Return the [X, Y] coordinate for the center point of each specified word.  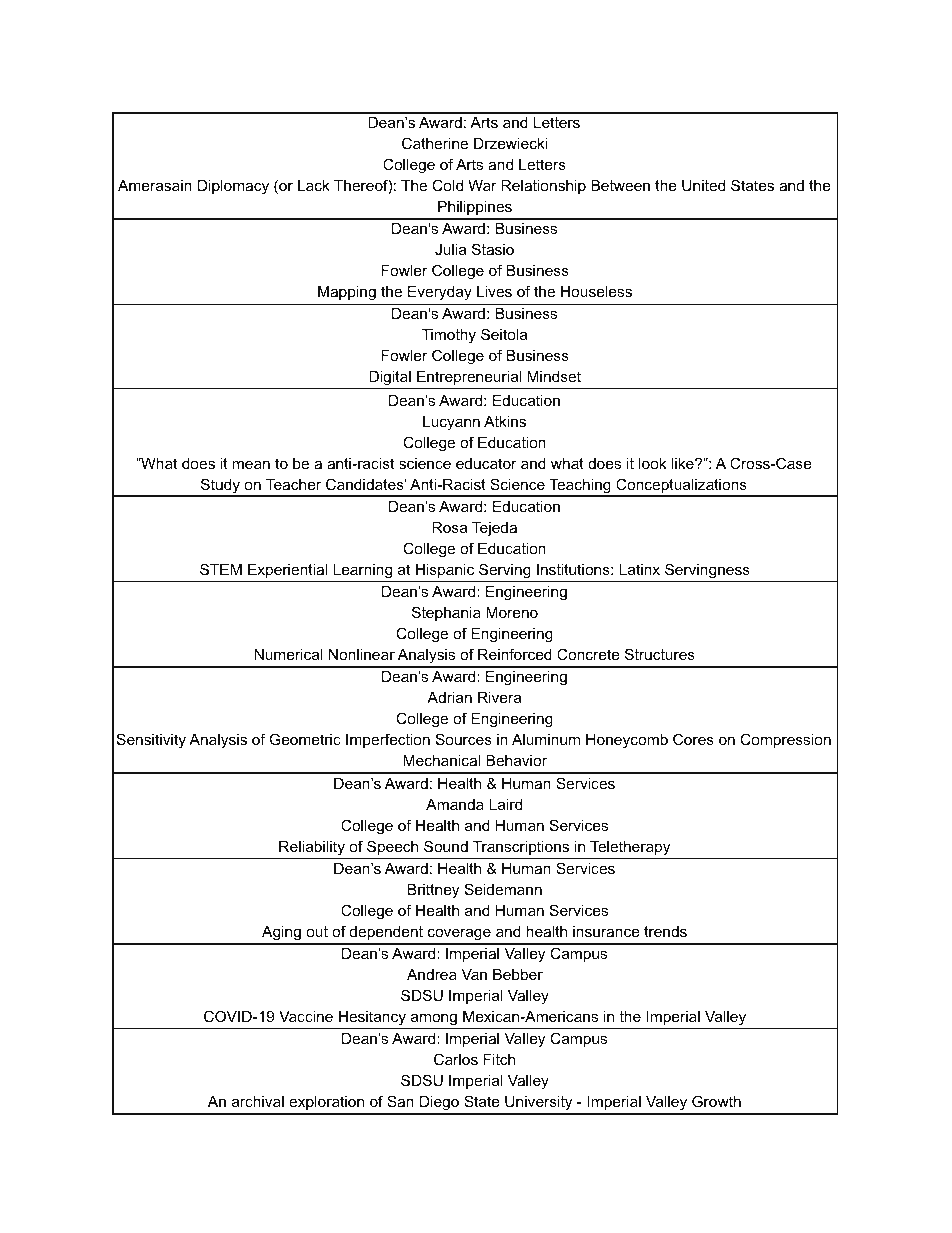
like [684, 463]
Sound [446, 846]
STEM [221, 569]
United [703, 185]
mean [251, 464]
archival [258, 1101]
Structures [660, 654]
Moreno [512, 612]
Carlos [456, 1059]
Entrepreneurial [469, 378]
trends [665, 931]
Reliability [312, 848]
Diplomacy [233, 187]
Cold [447, 185]
